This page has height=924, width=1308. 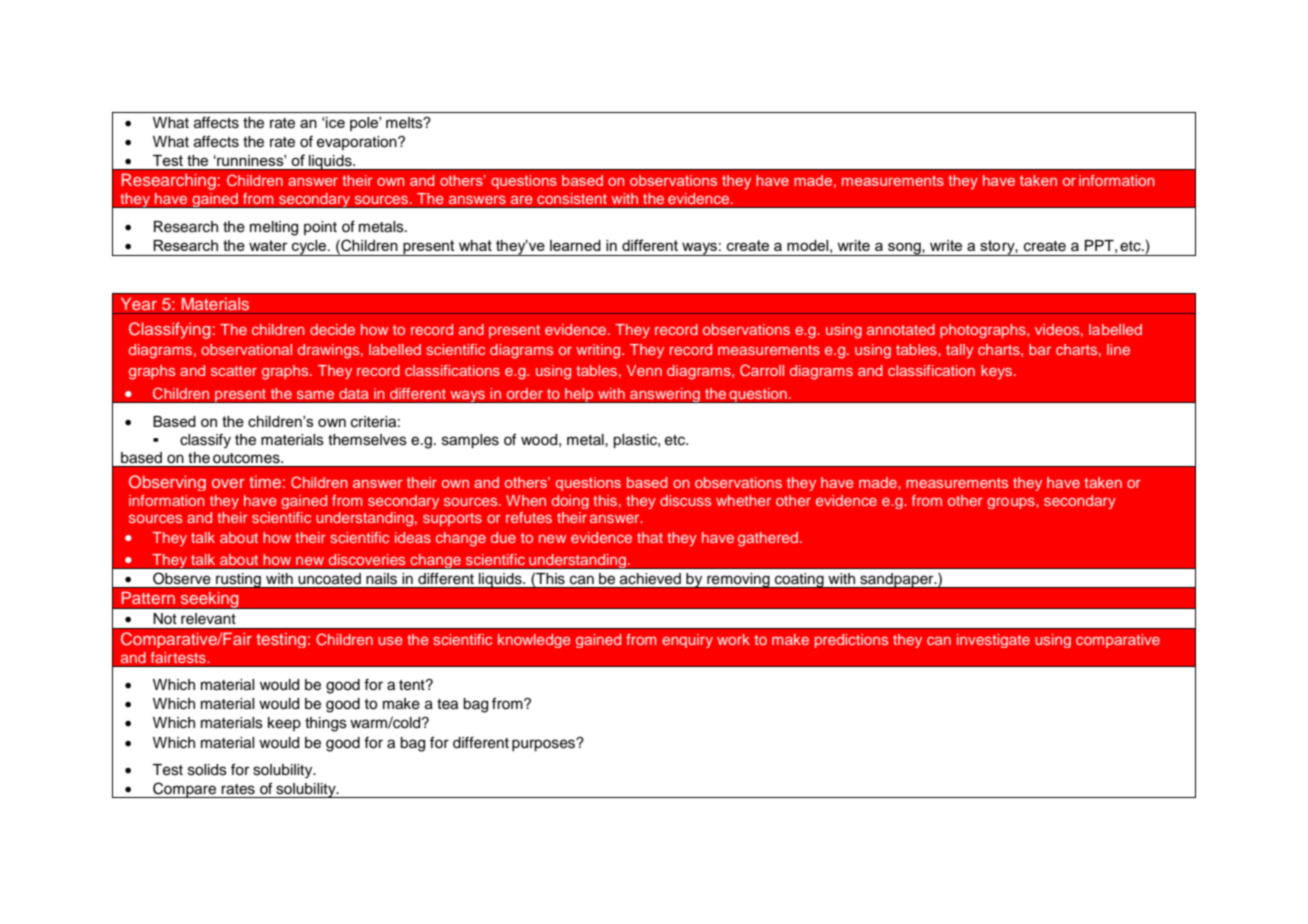 What do you see at coordinates (447, 704) in the page?
I see `tea` at bounding box center [447, 704].
